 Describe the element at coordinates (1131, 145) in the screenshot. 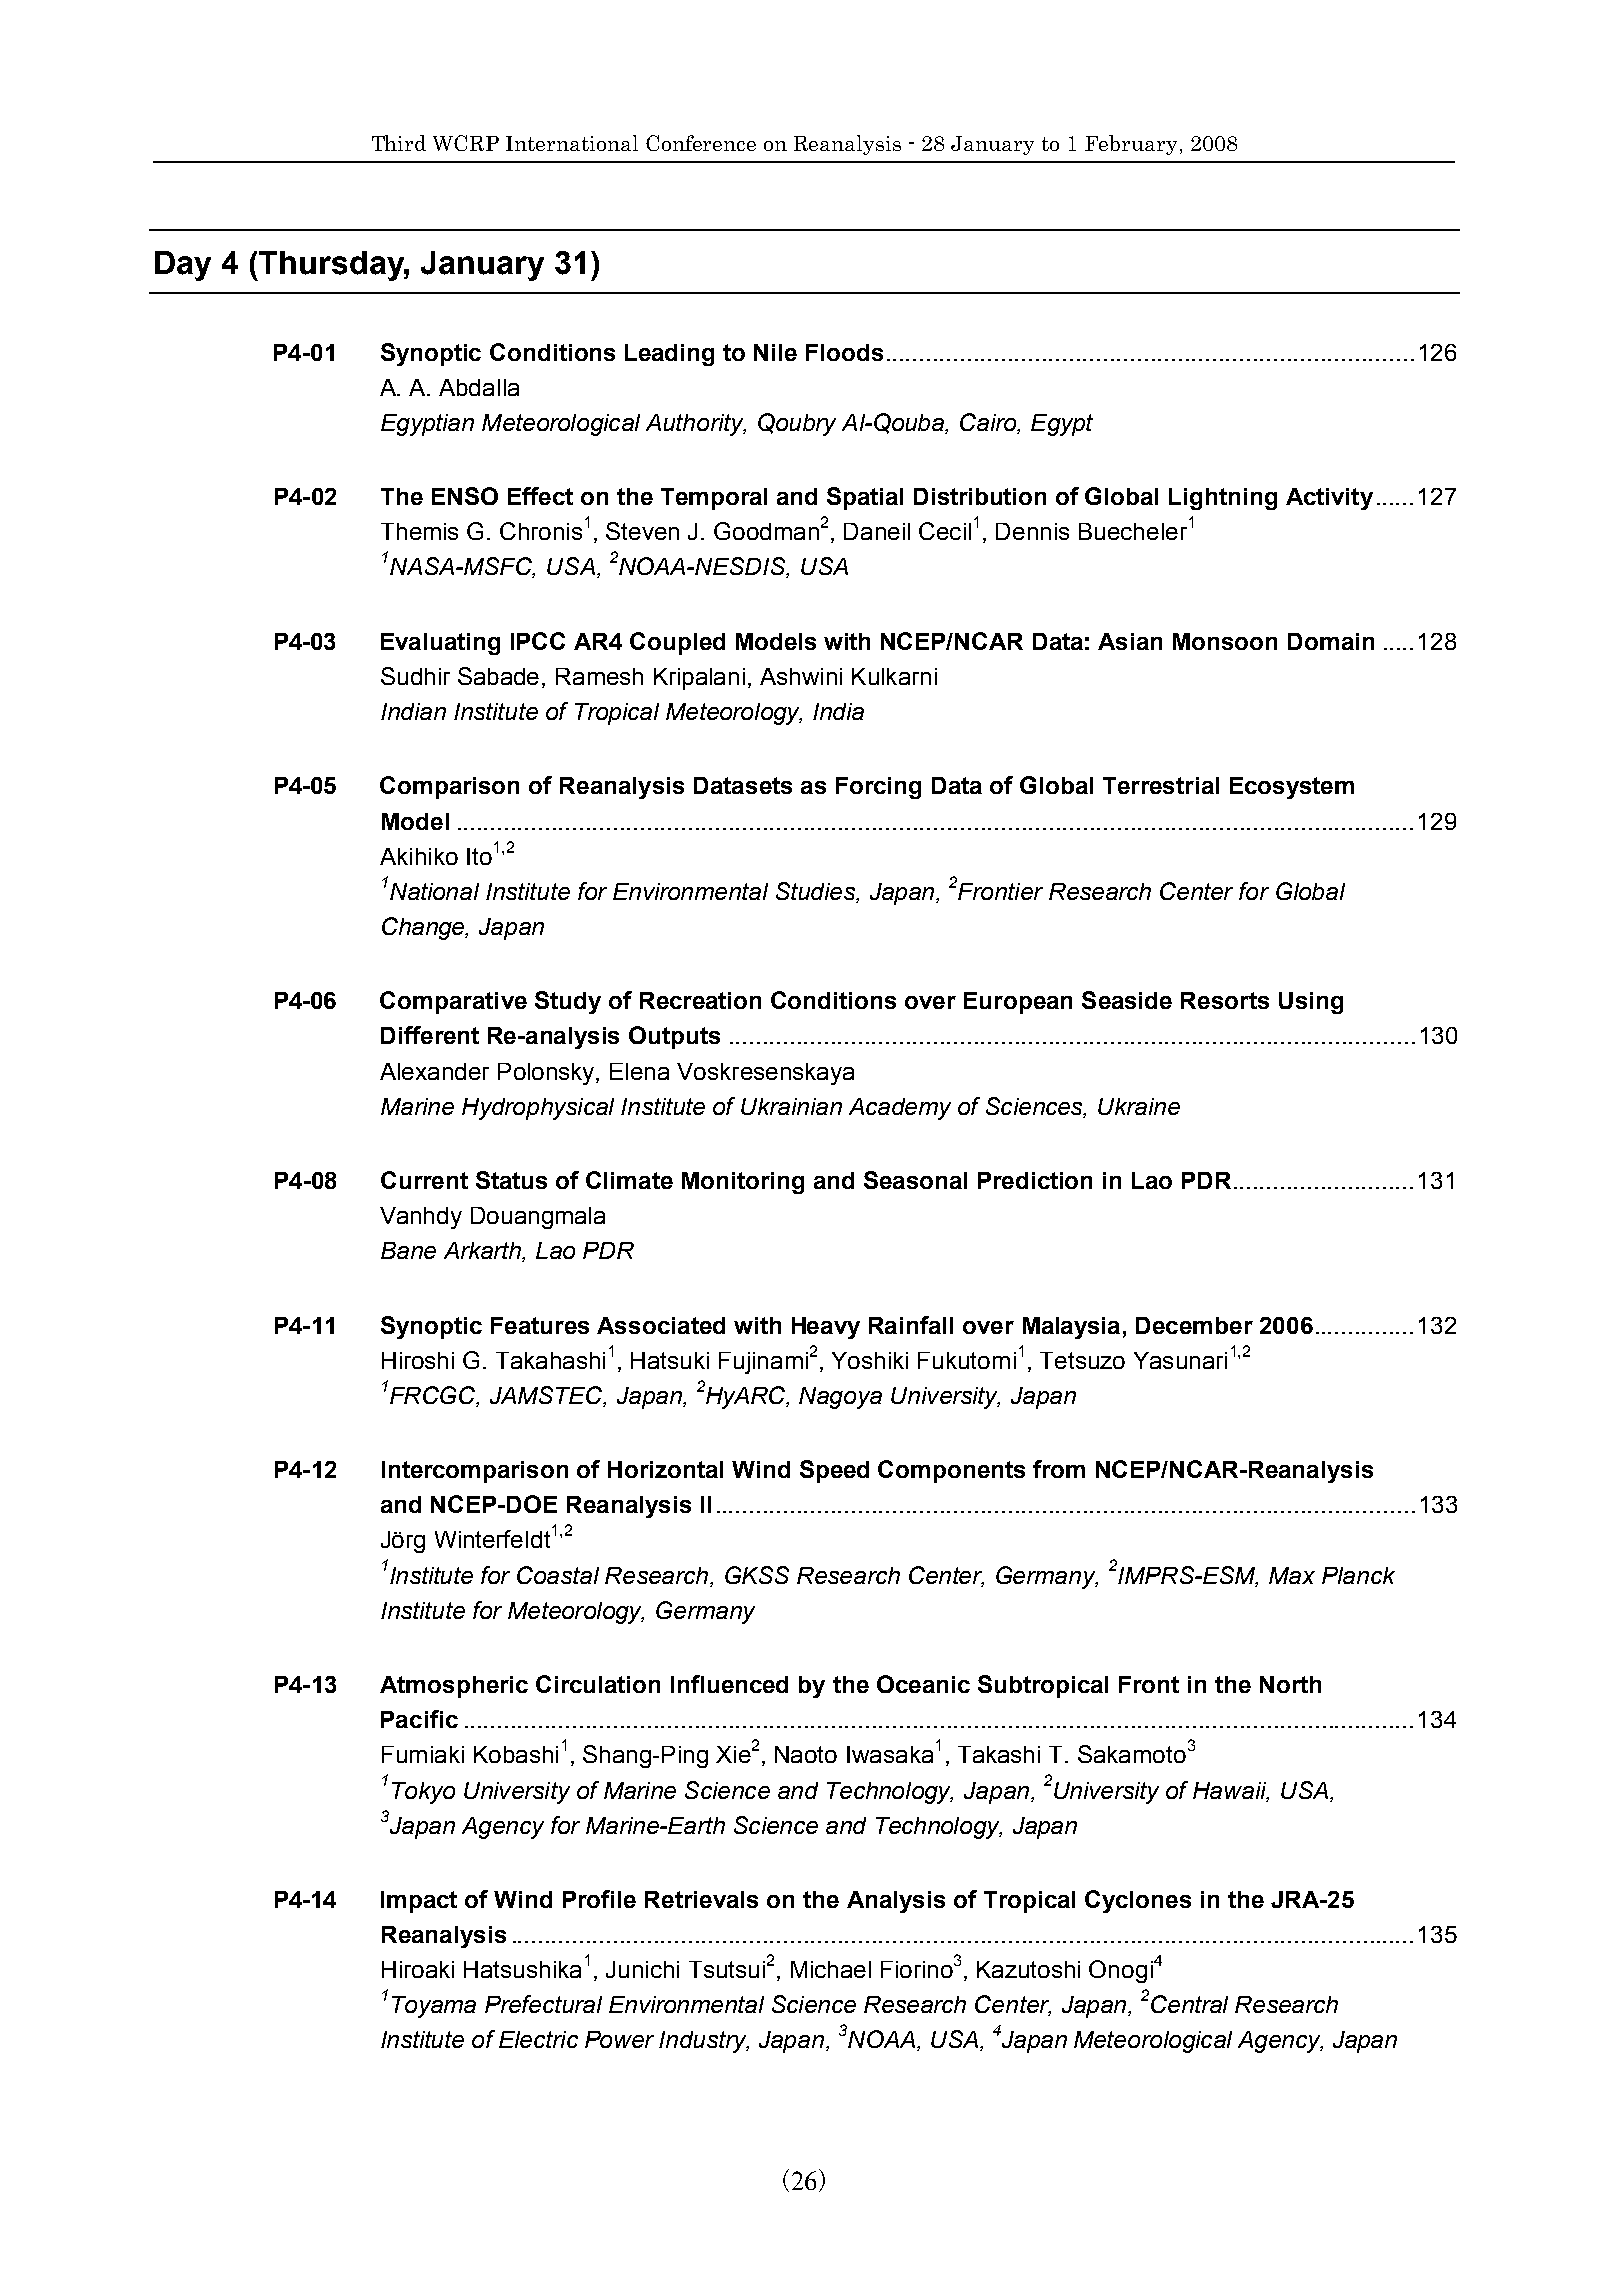

I see `February` at that location.
